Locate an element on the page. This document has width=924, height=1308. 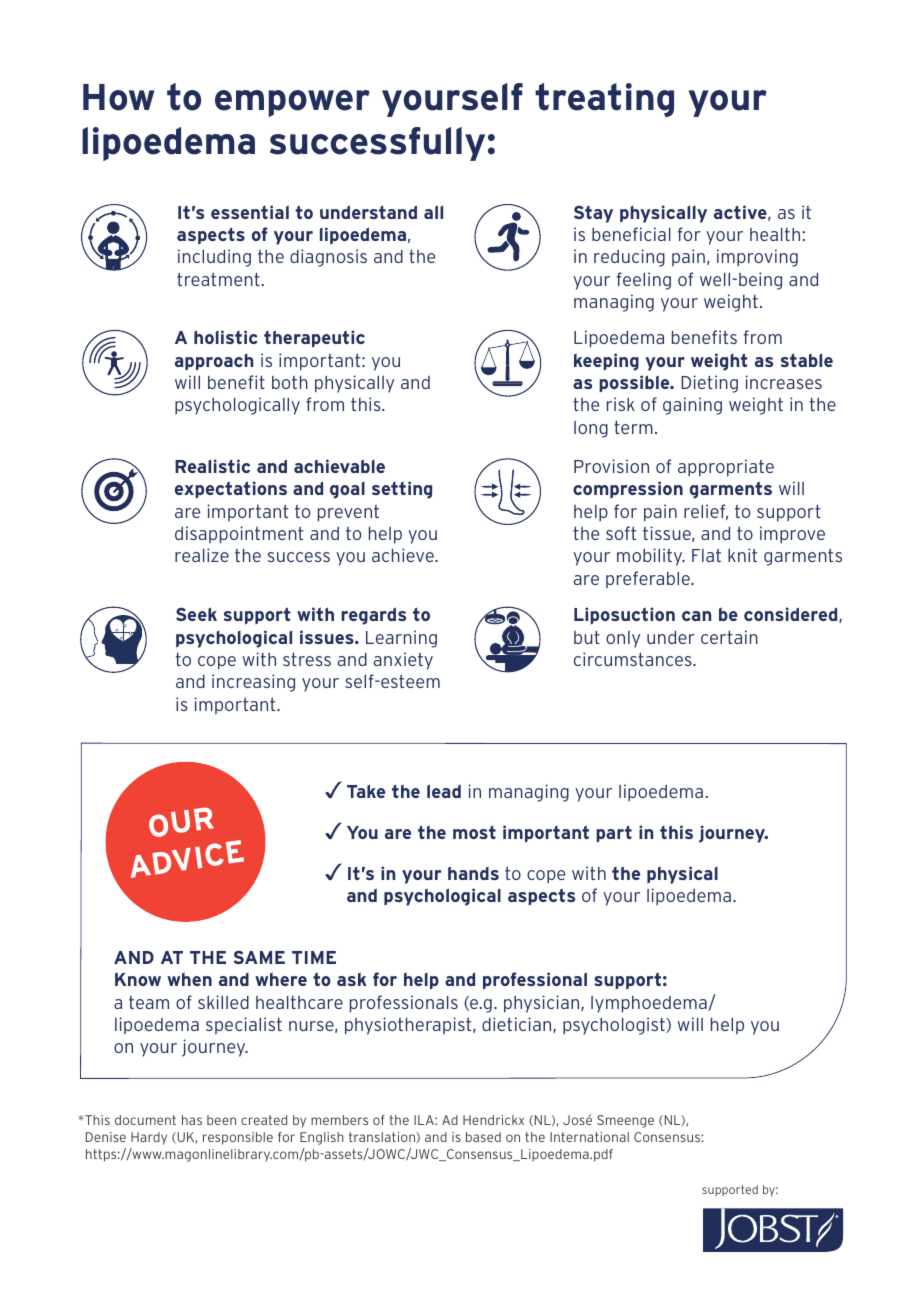
Learning is located at coordinates (401, 639).
